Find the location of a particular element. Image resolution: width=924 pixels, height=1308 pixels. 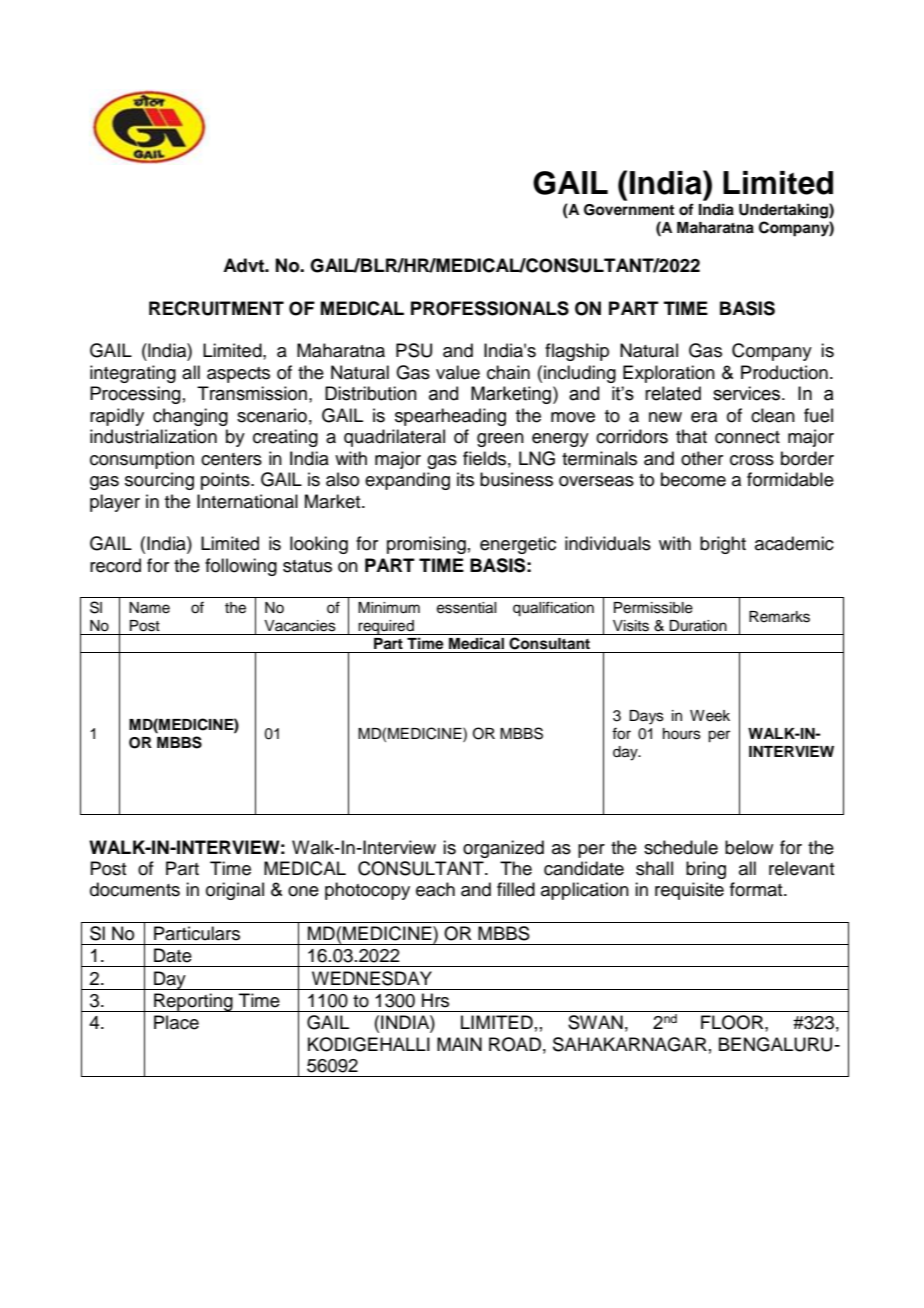

business is located at coordinates (516, 479).
